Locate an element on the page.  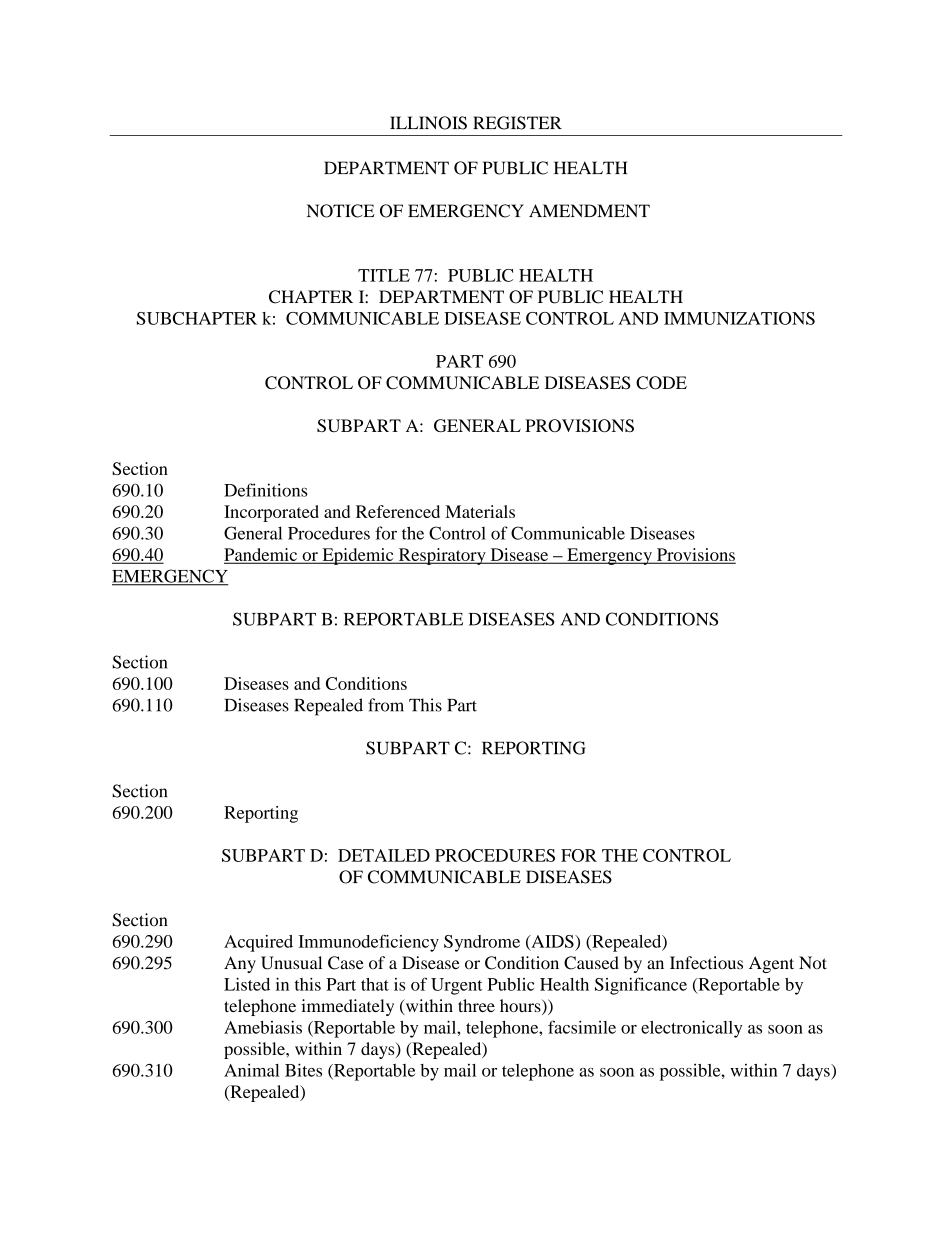
Bites is located at coordinates (303, 1070).
